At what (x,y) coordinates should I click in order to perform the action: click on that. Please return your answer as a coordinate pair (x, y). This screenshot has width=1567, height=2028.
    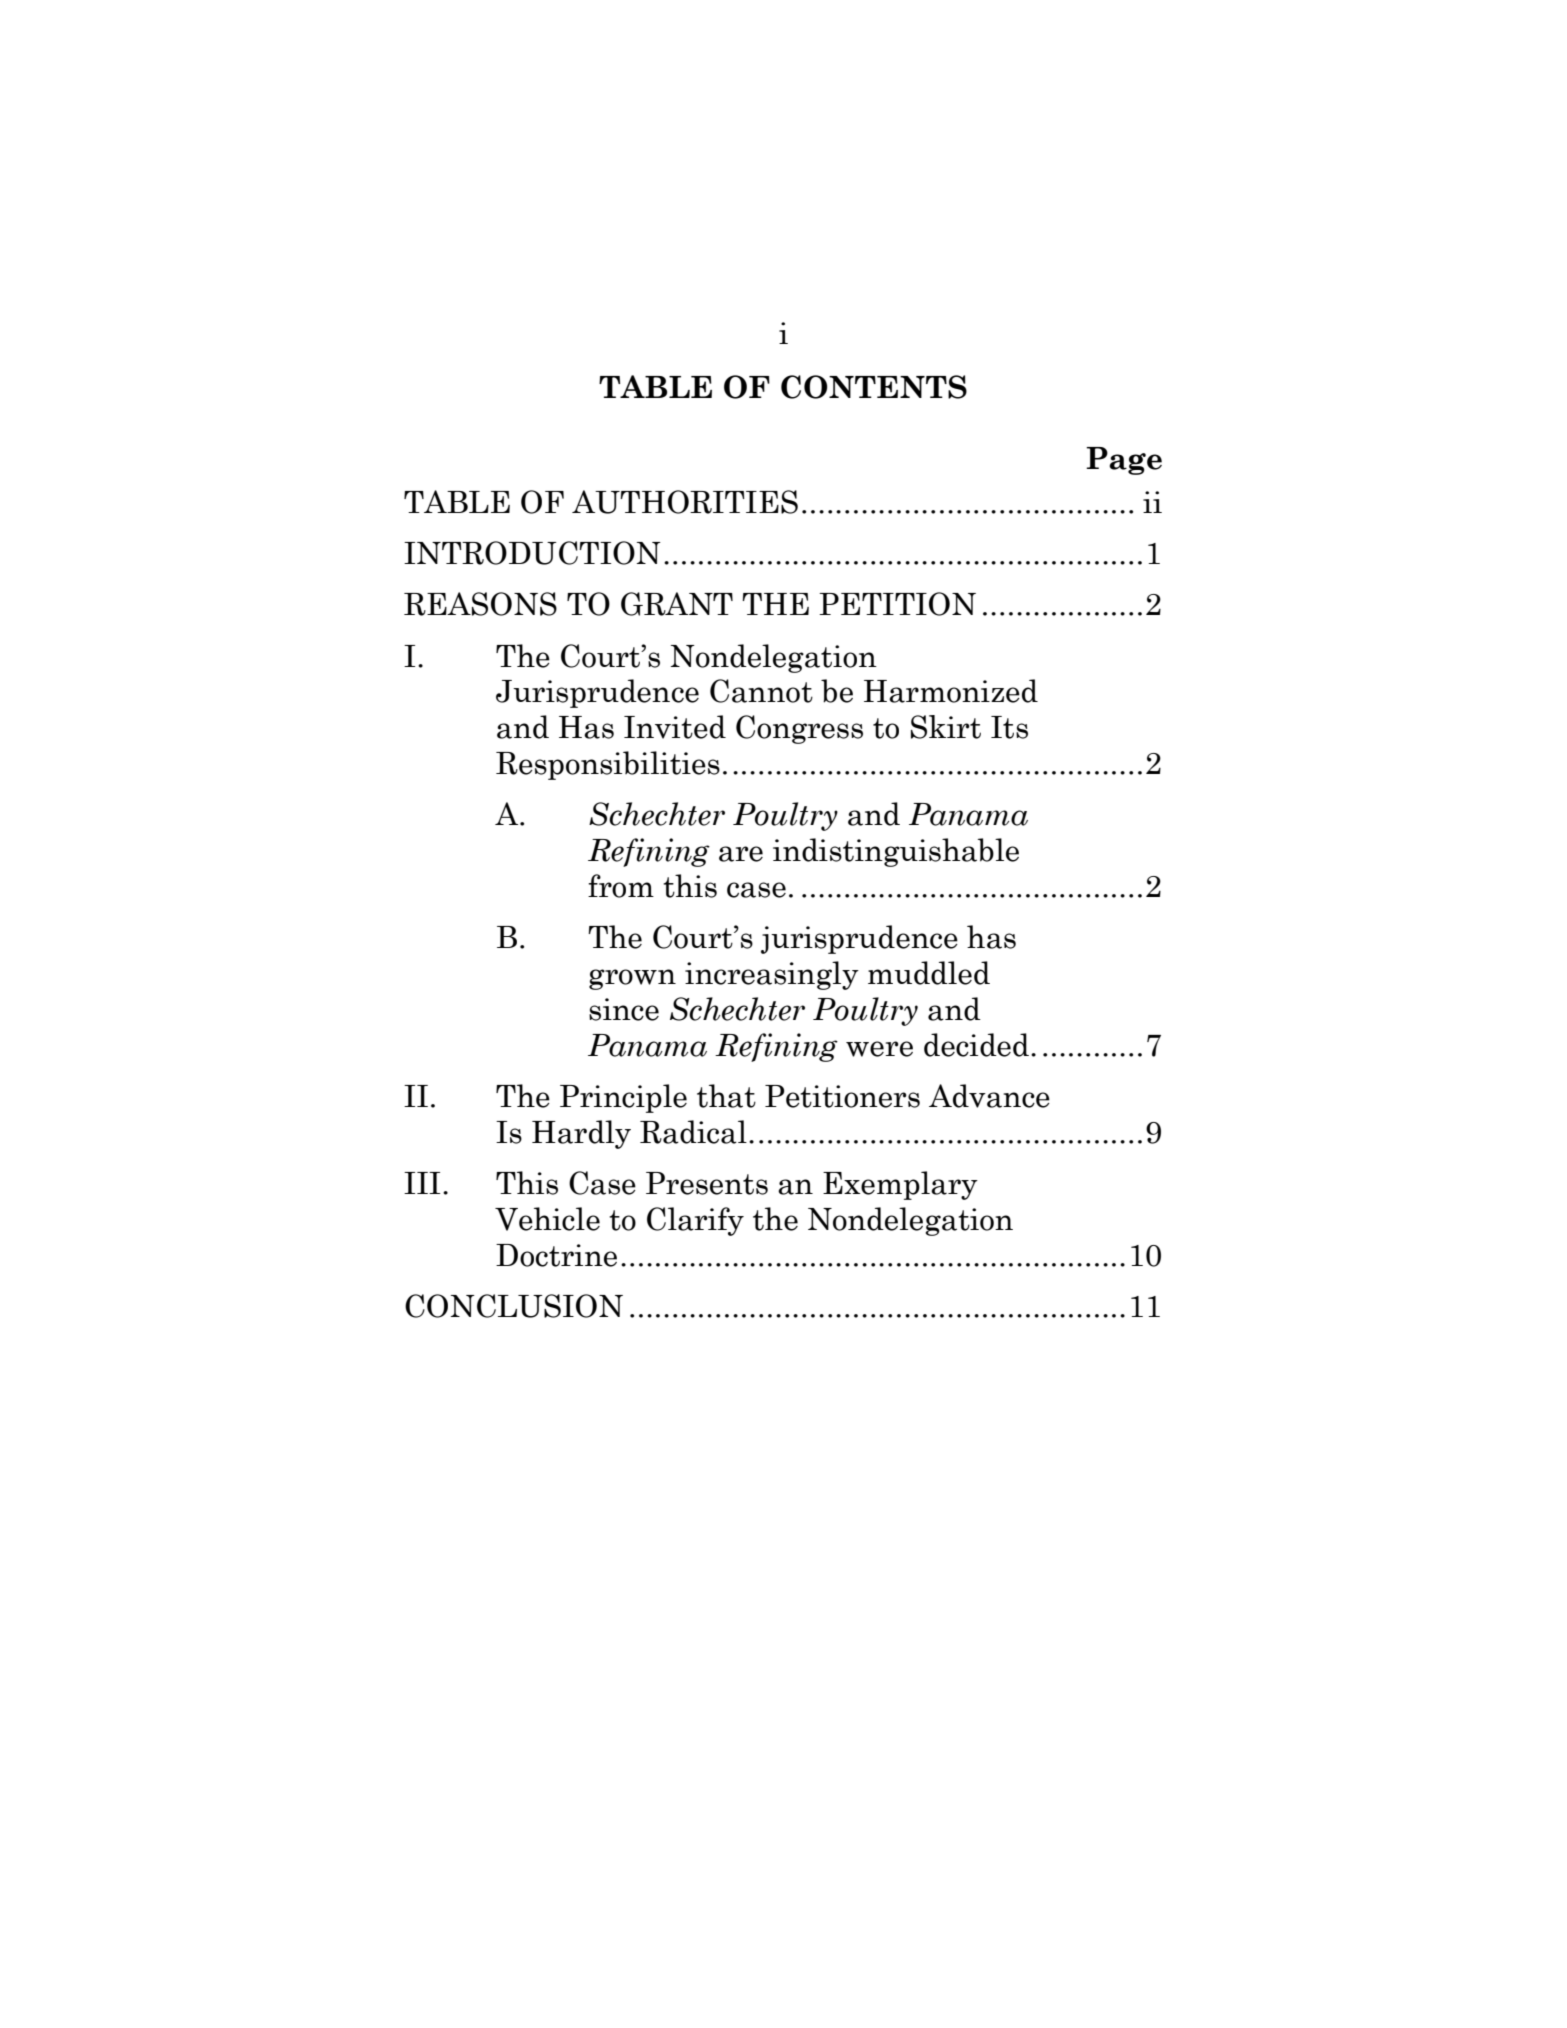
    Looking at the image, I should click on (726, 1096).
